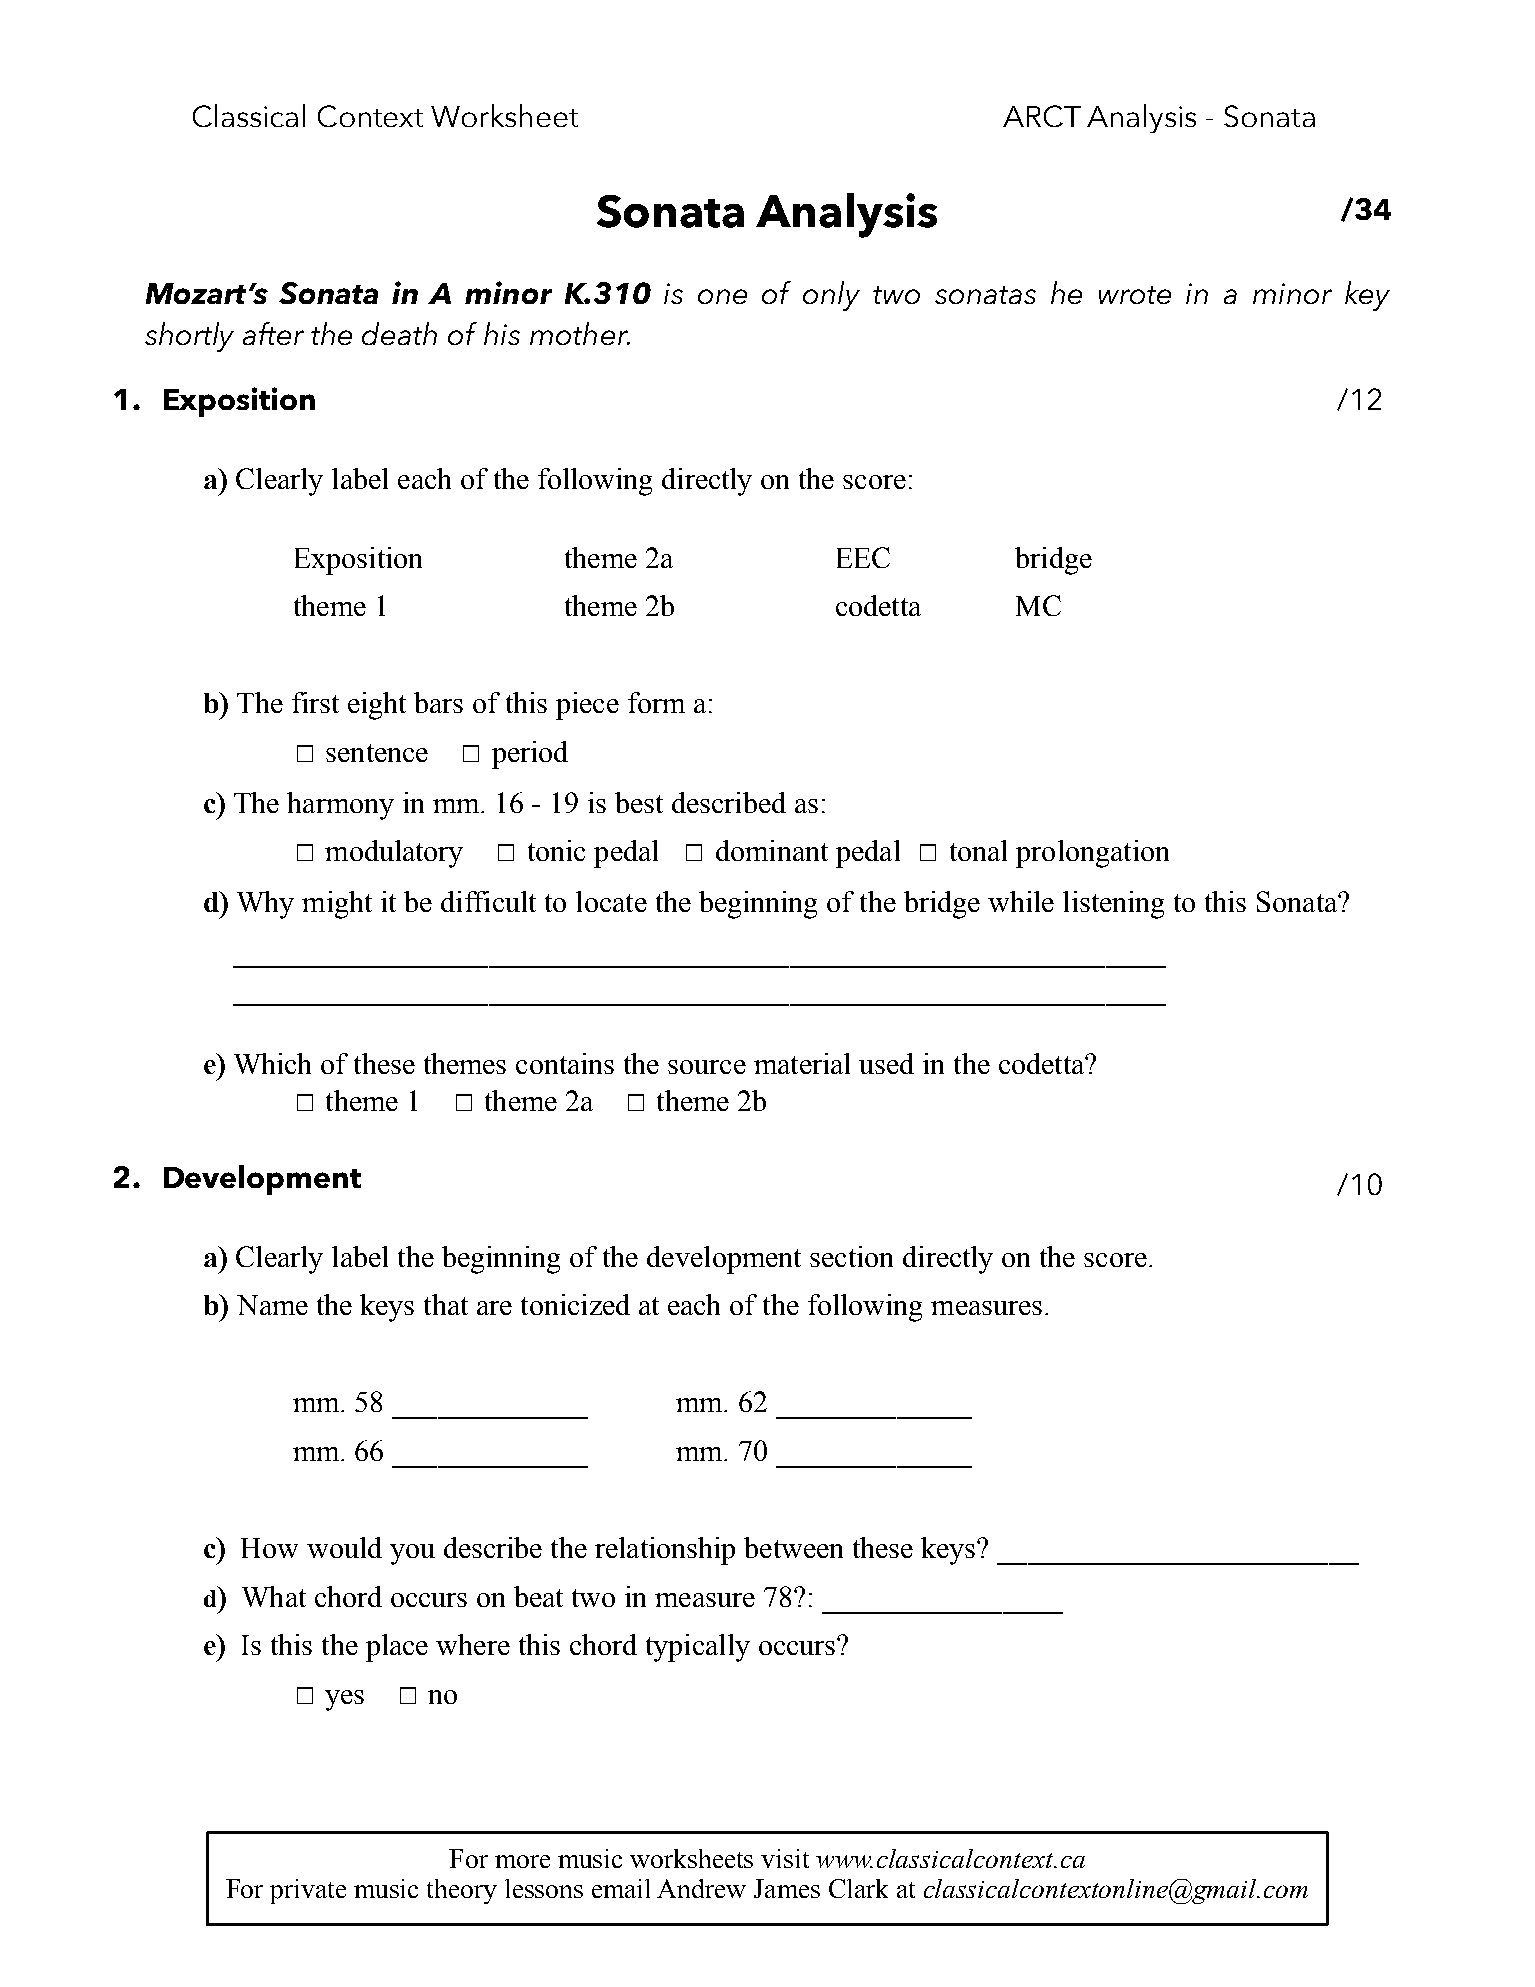 The height and width of the image is (1987, 1535). Describe the element at coordinates (886, 1063) in the image. I see `used` at that location.
